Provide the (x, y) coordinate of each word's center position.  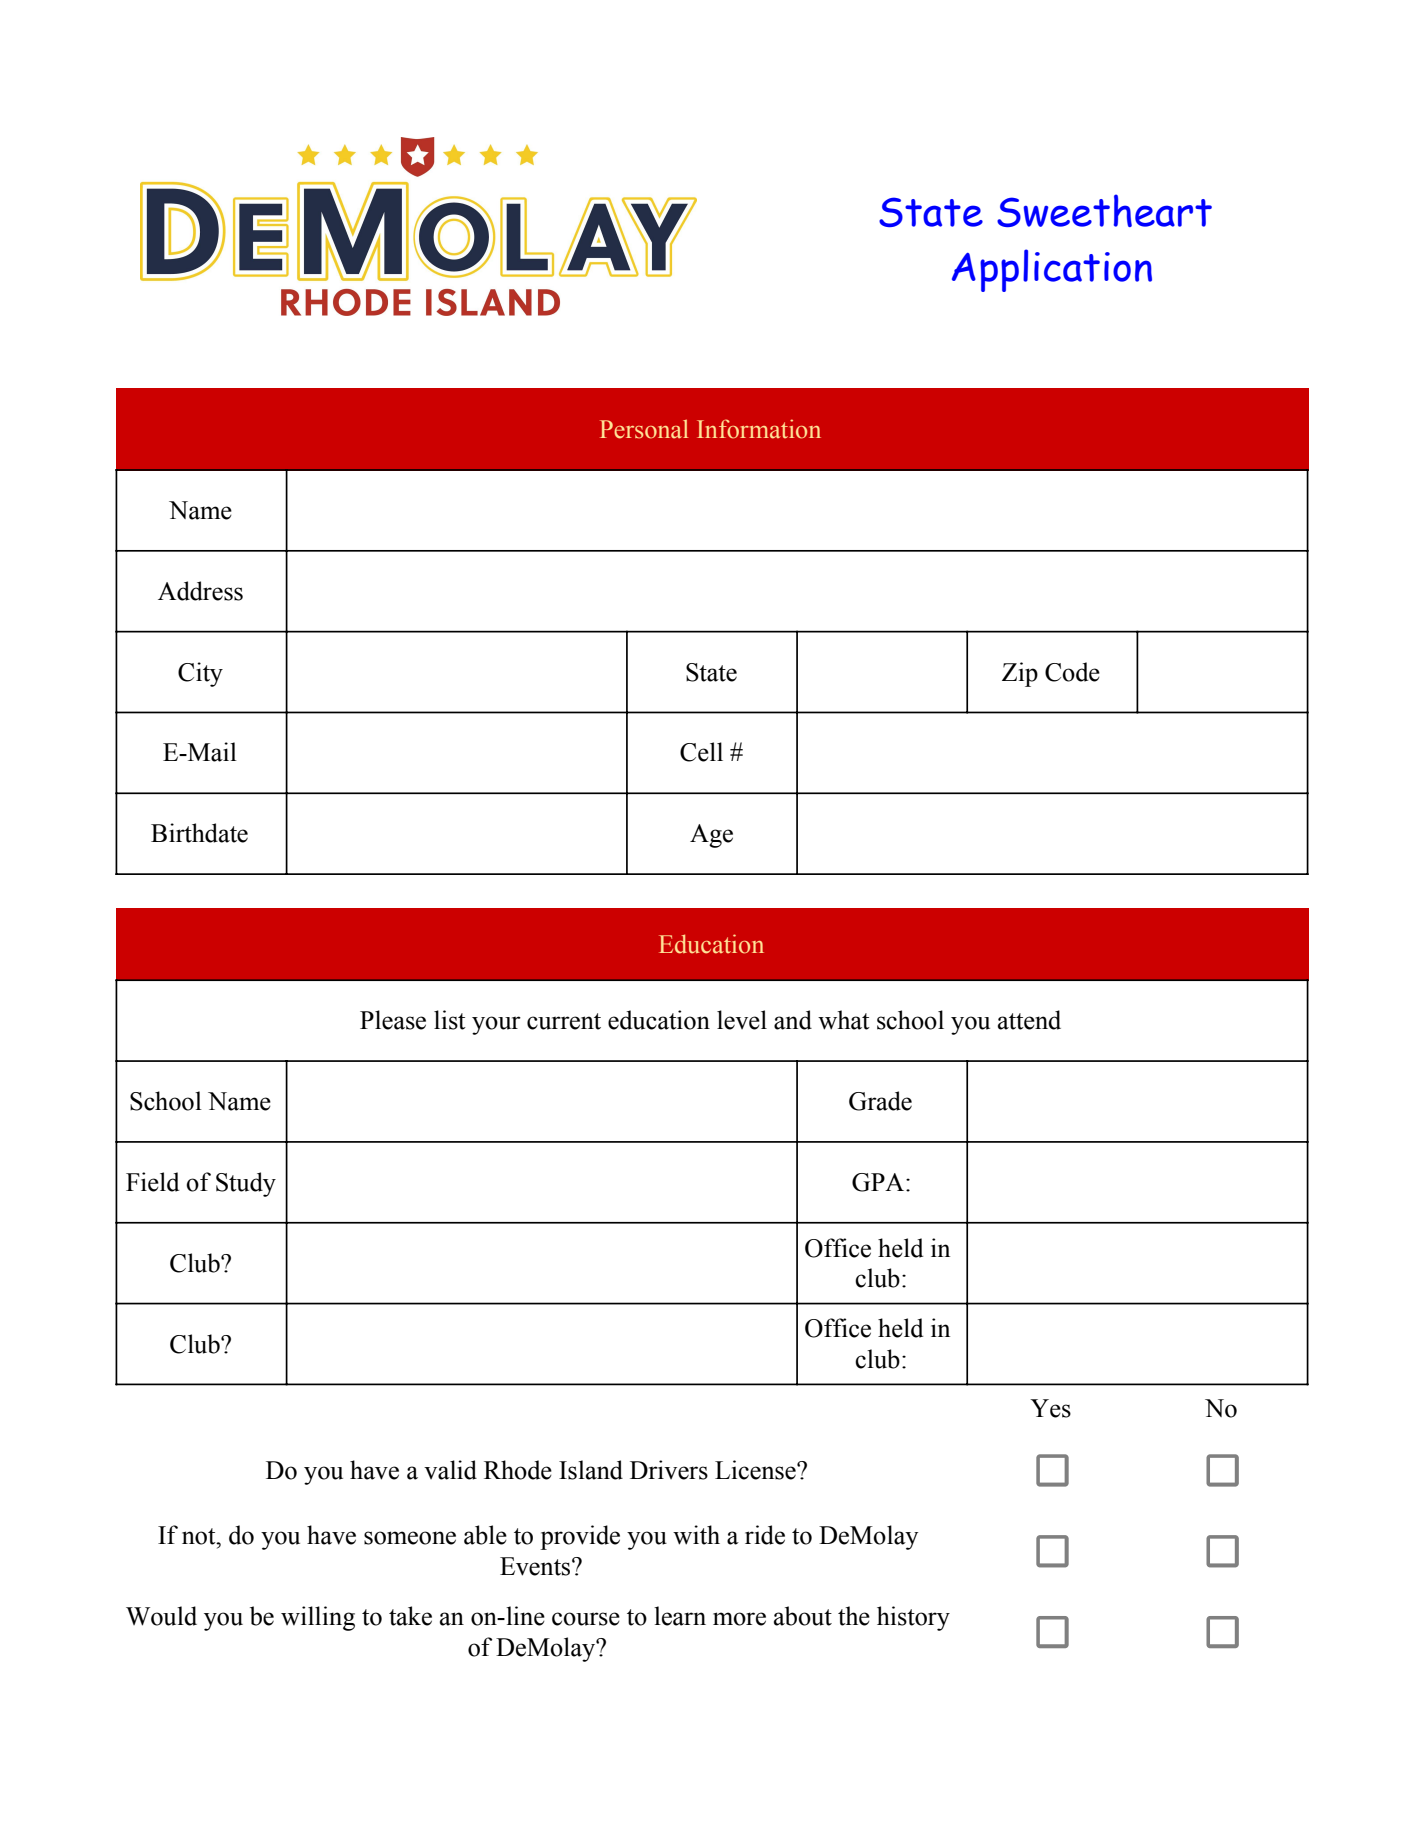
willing (318, 1618)
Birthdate (199, 833)
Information (759, 429)
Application (1052, 270)
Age (711, 836)
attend (1029, 1020)
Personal (644, 429)
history (913, 1618)
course (586, 1619)
